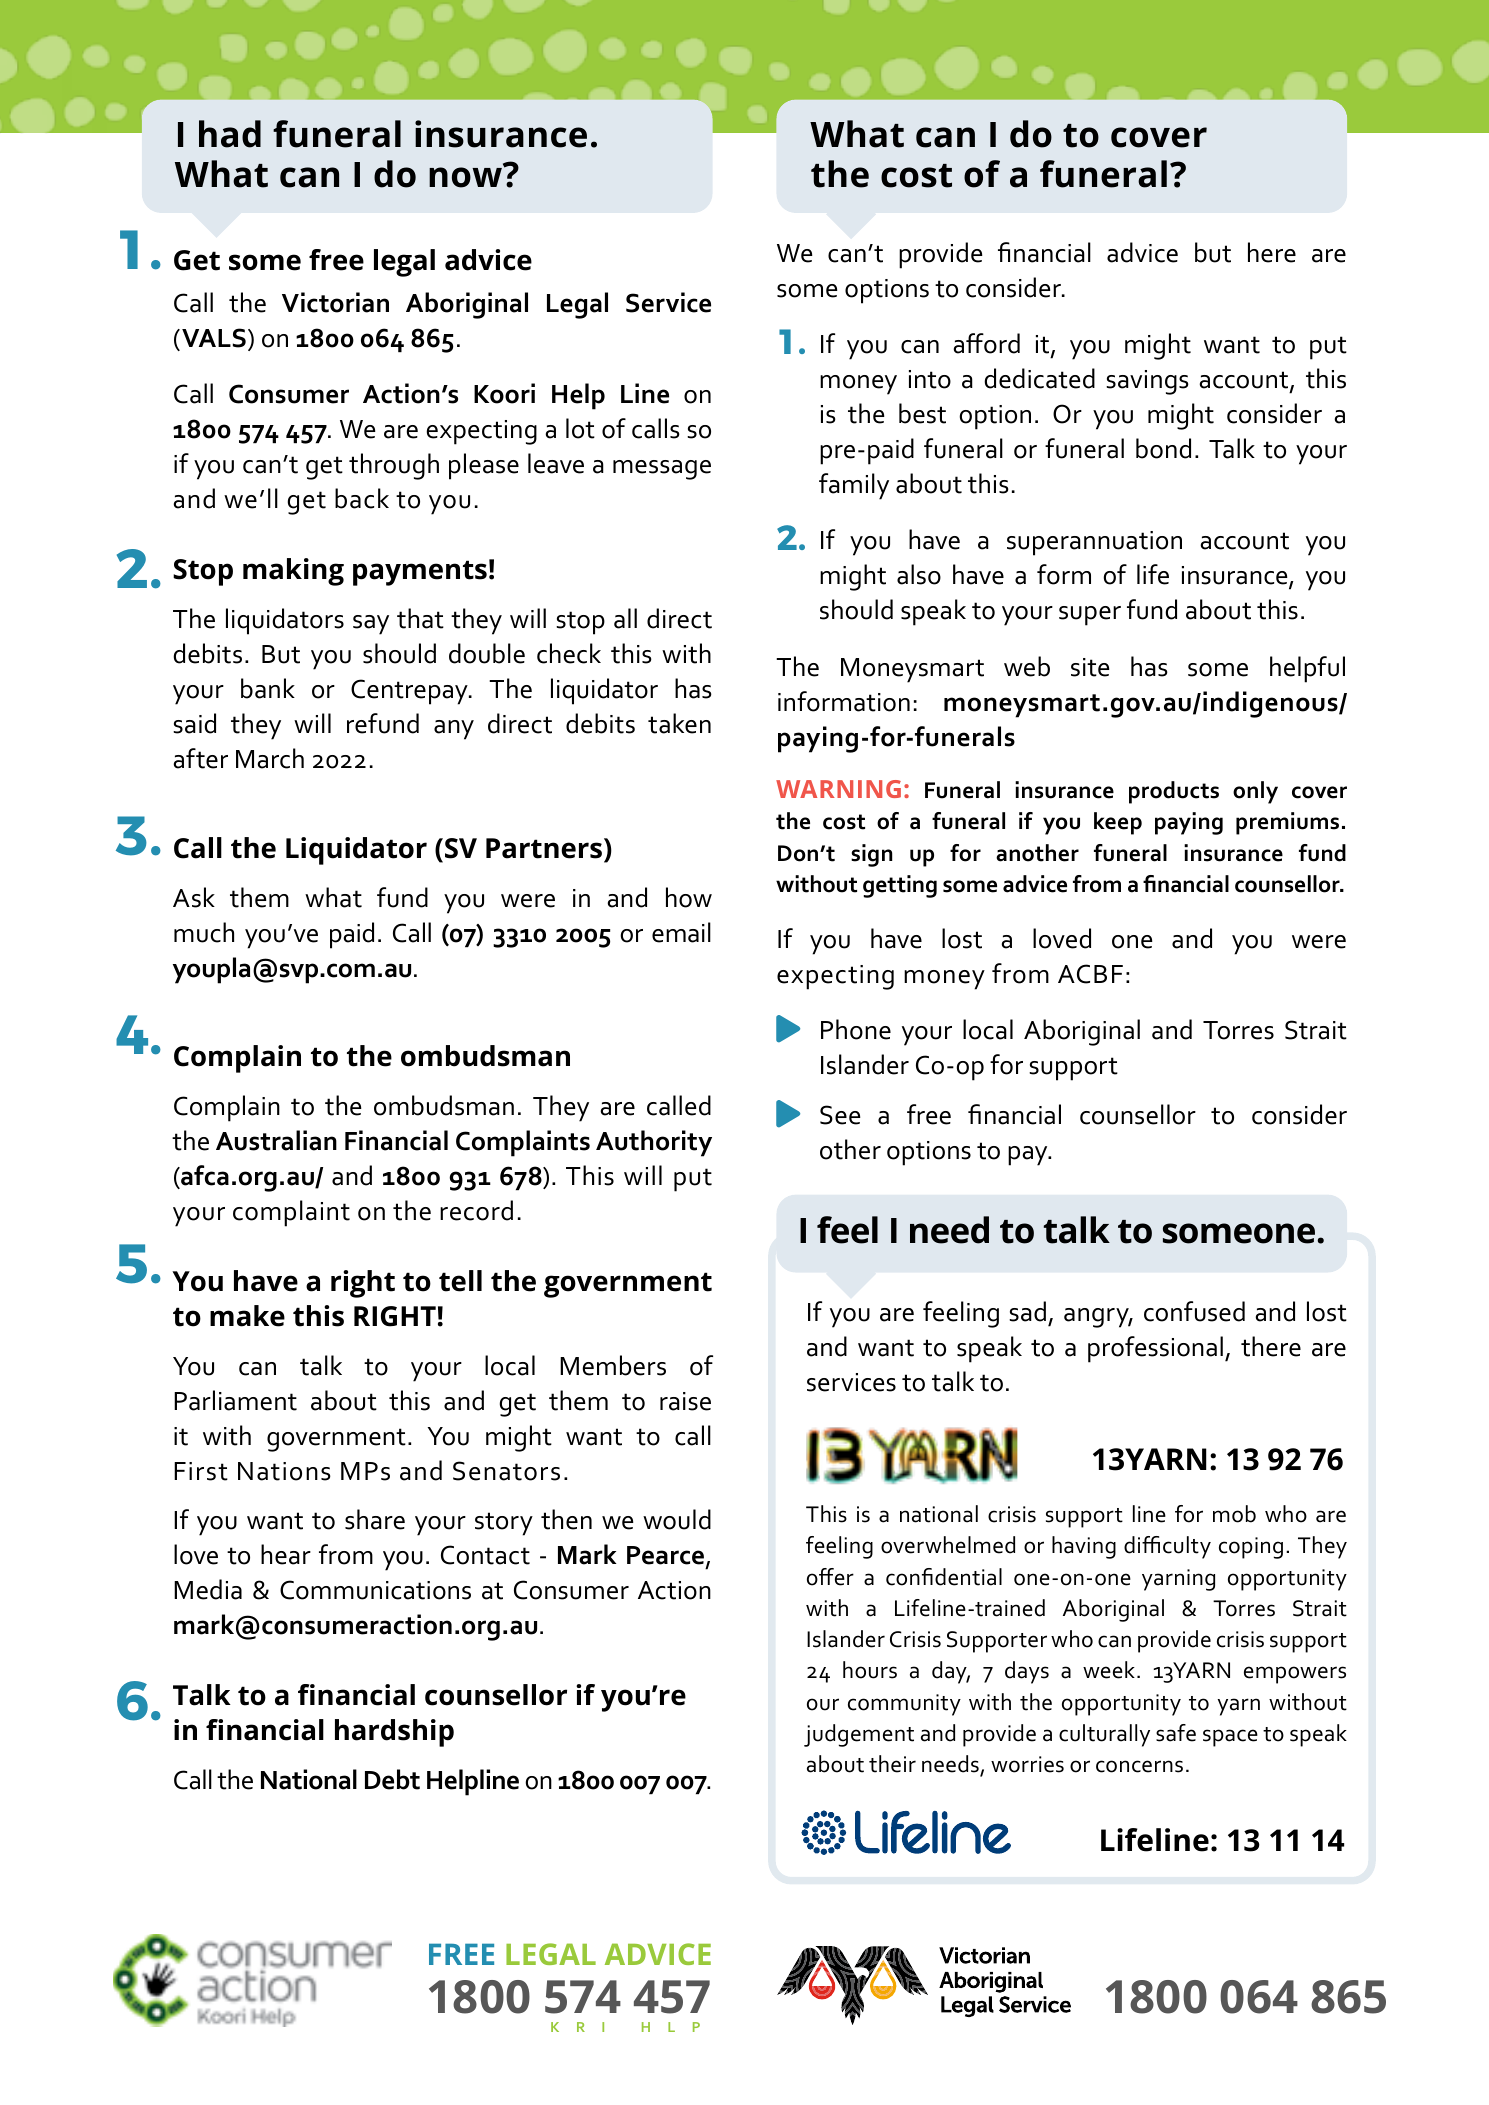  Describe the element at coordinates (685, 1401) in the screenshot. I see `raise` at that location.
